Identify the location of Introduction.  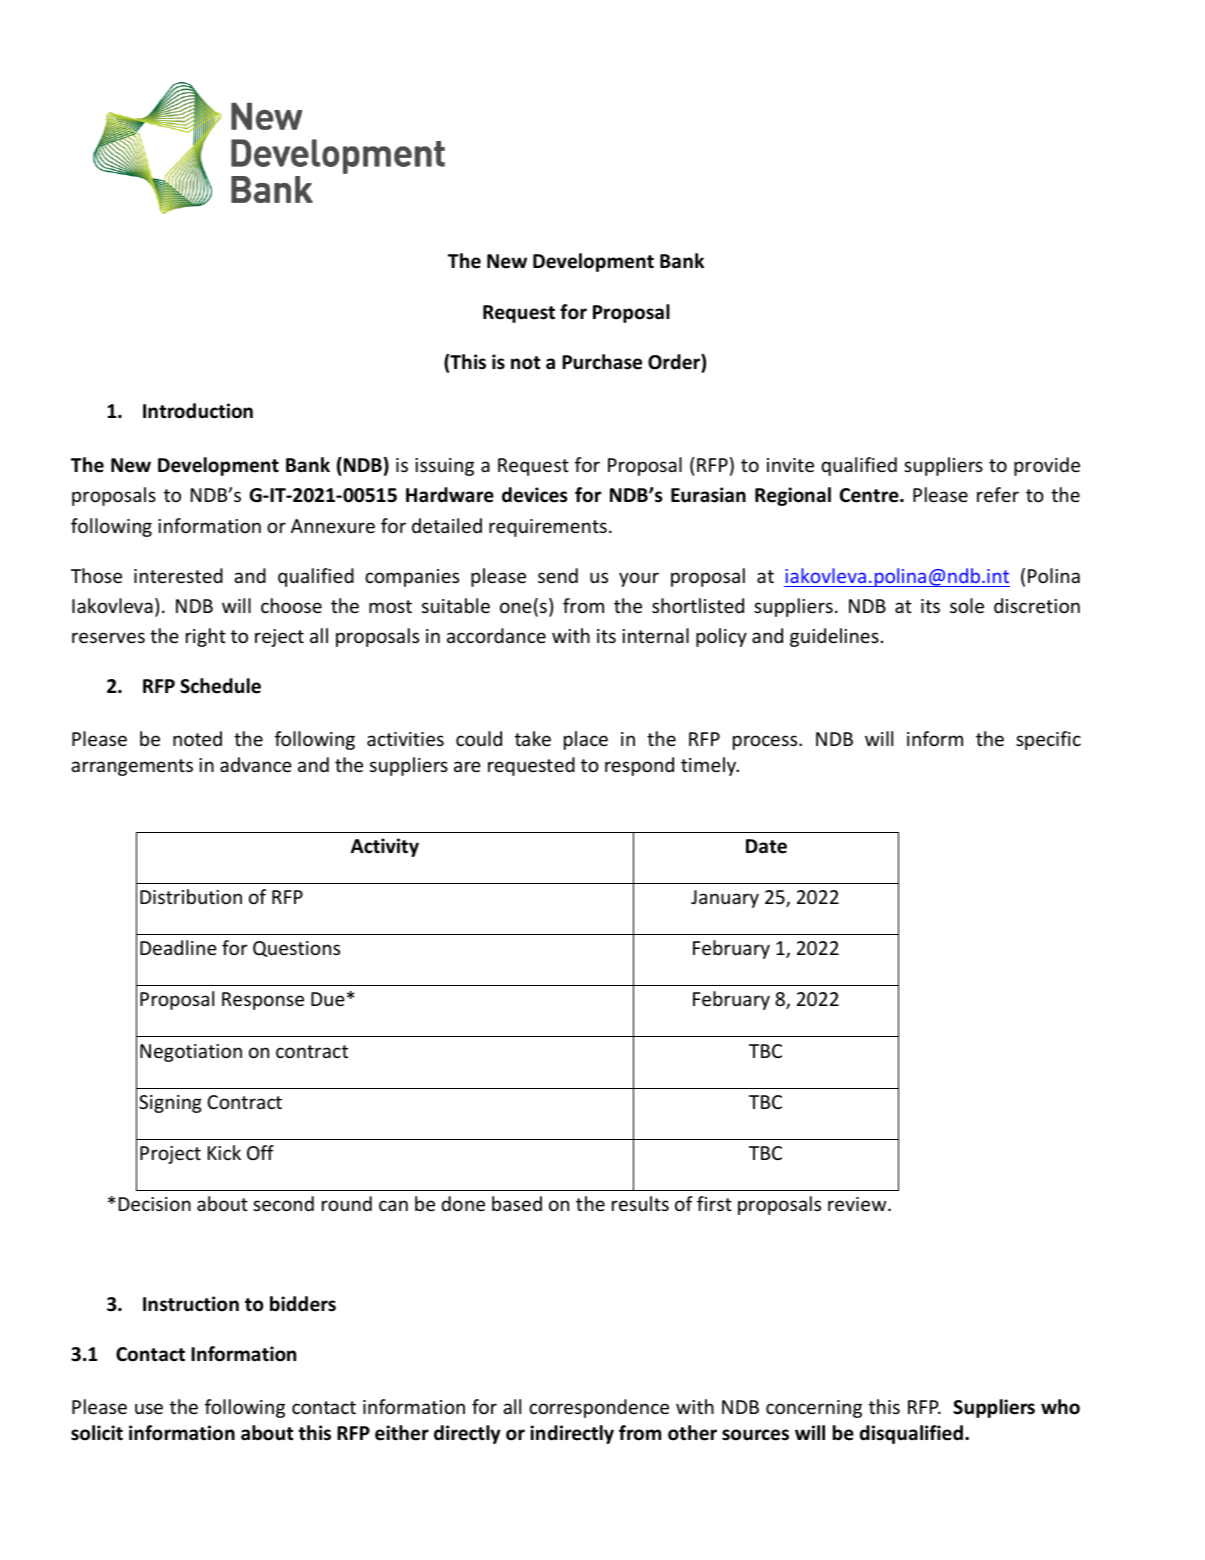
(198, 411).
